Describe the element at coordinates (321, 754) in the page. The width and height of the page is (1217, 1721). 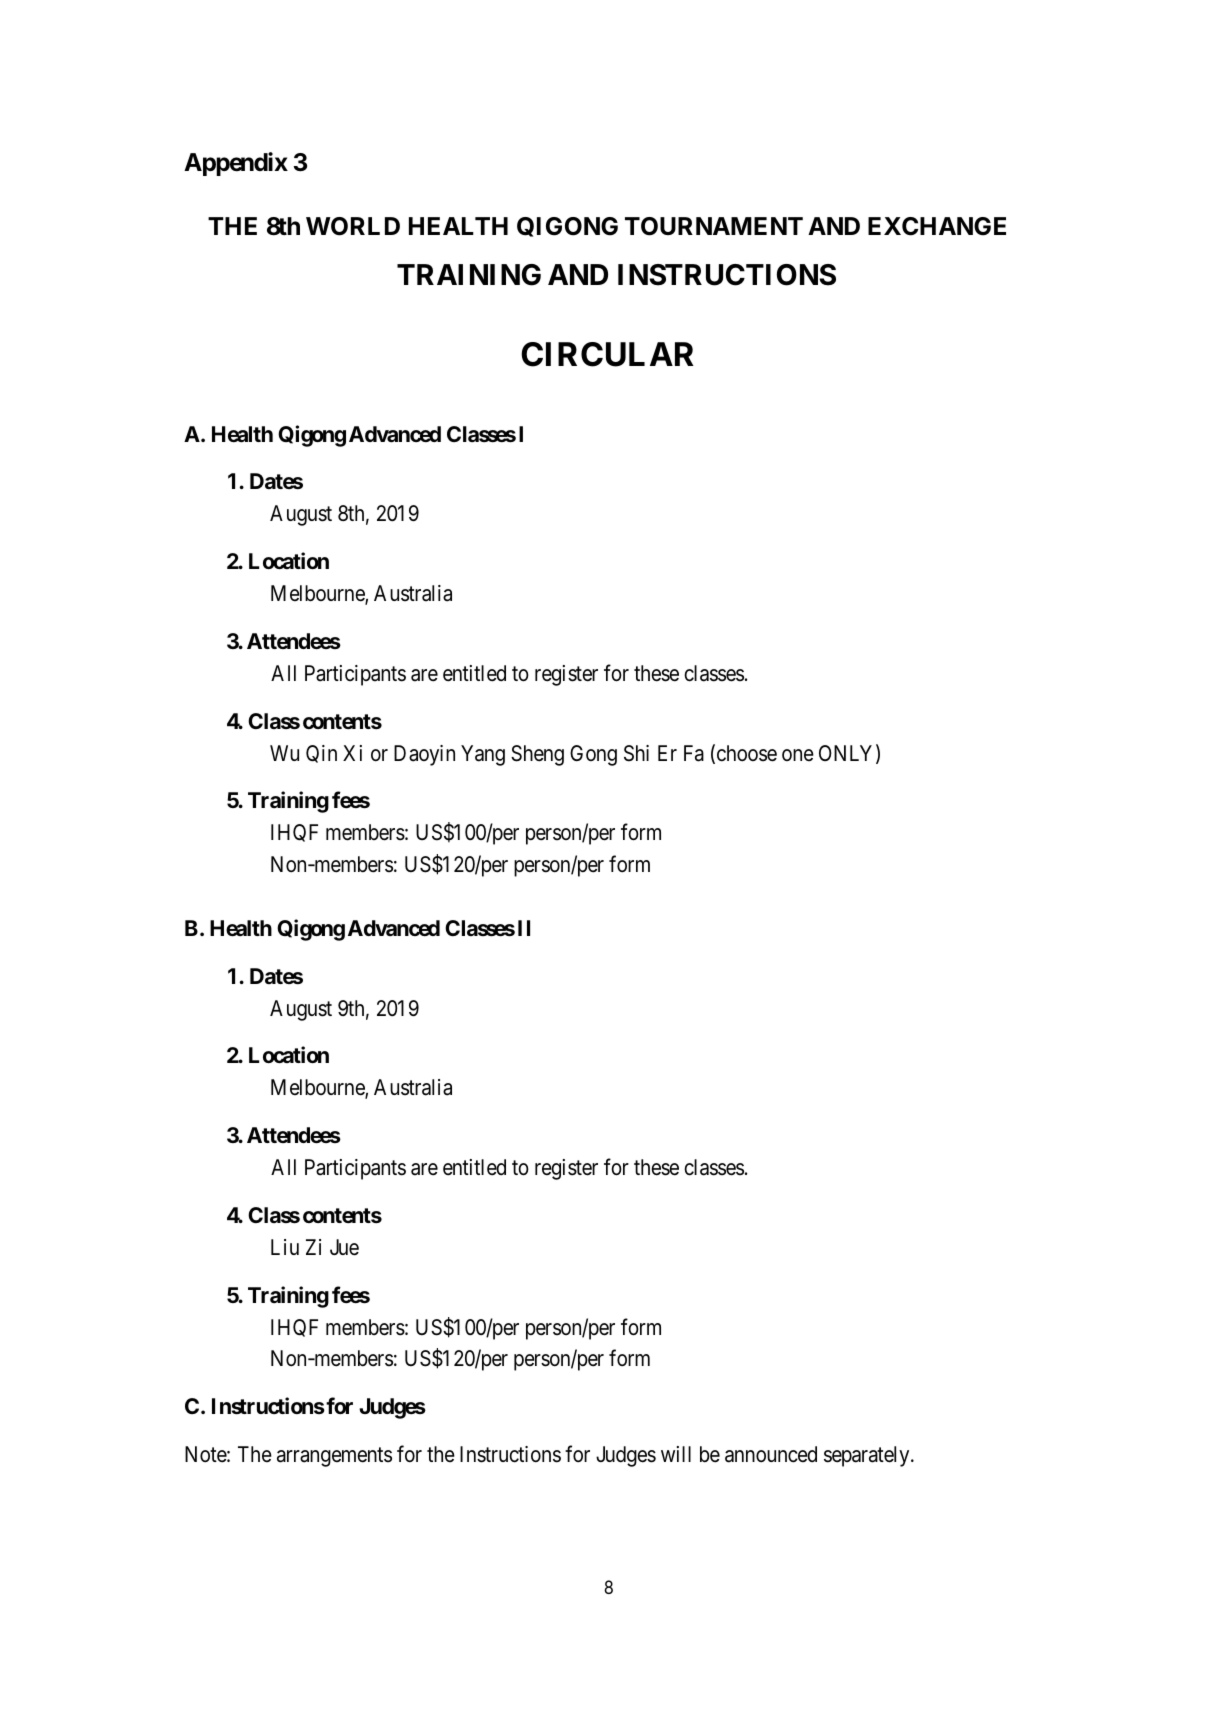
I see `Qin` at that location.
